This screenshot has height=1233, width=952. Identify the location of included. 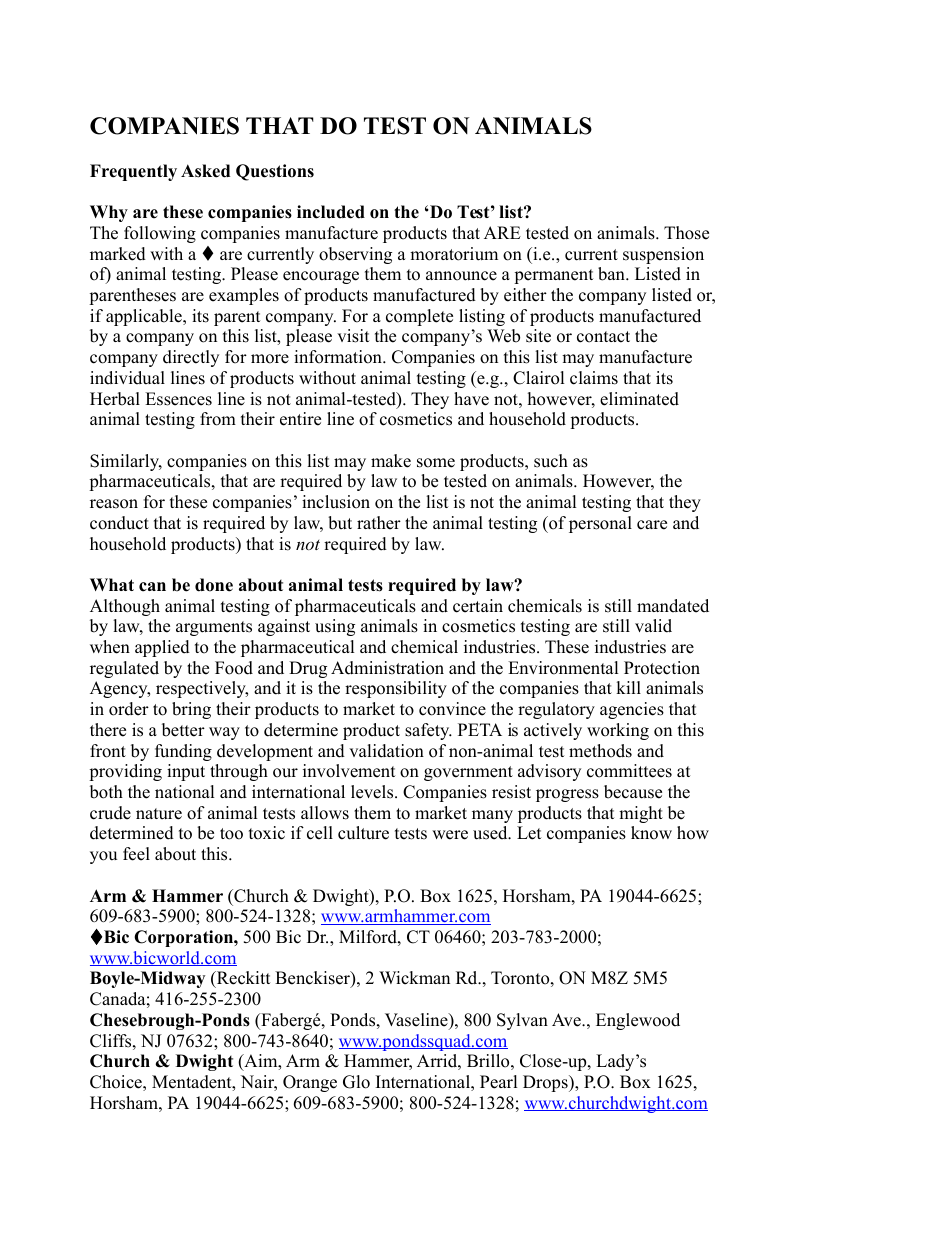
(331, 212).
